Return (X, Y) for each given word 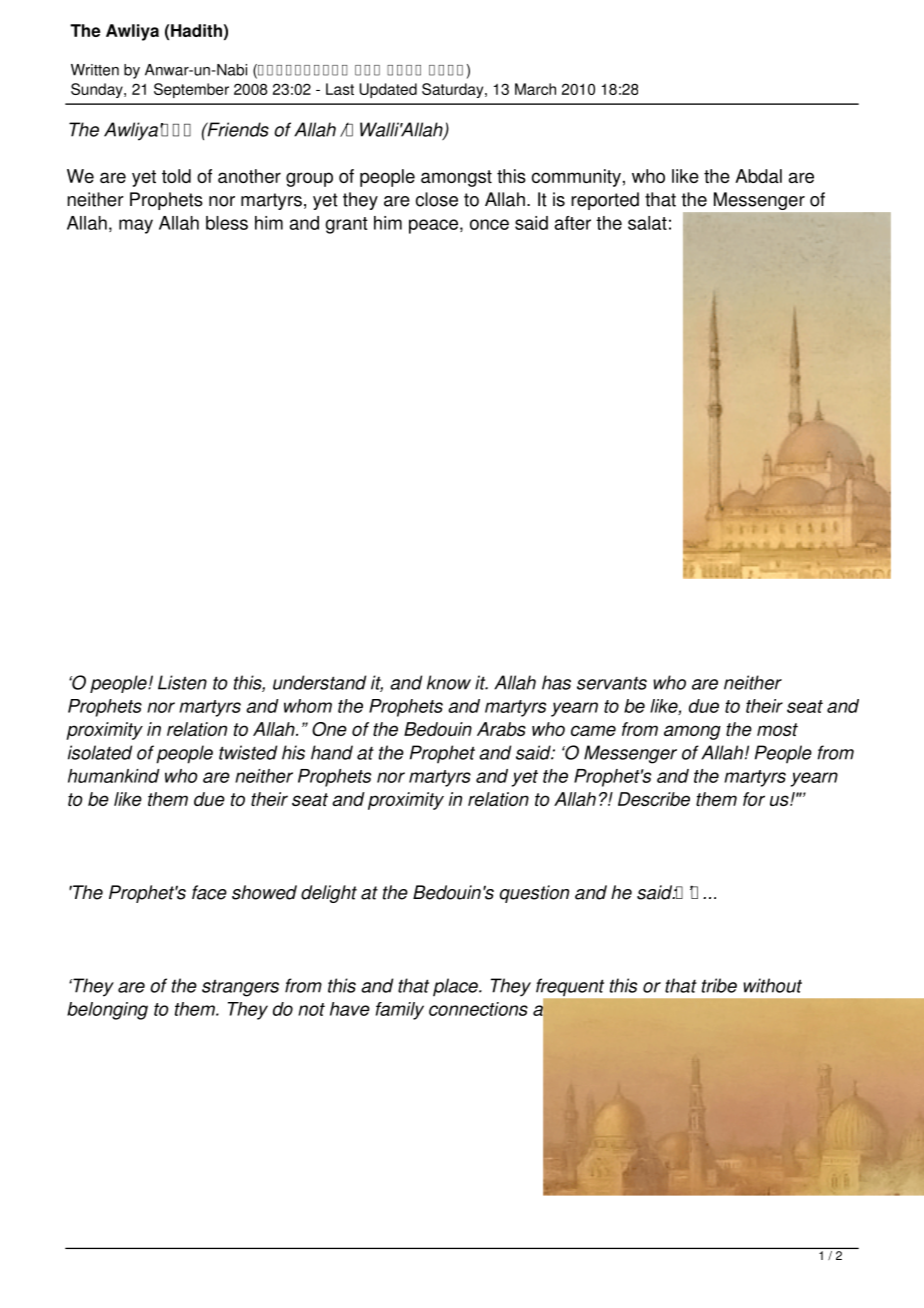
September (191, 90)
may (136, 226)
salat (647, 223)
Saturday (454, 90)
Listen (182, 682)
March (535, 89)
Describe (654, 799)
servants (612, 683)
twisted (248, 752)
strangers (240, 988)
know (449, 682)
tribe (719, 985)
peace (433, 226)
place (456, 987)
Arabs (501, 729)
